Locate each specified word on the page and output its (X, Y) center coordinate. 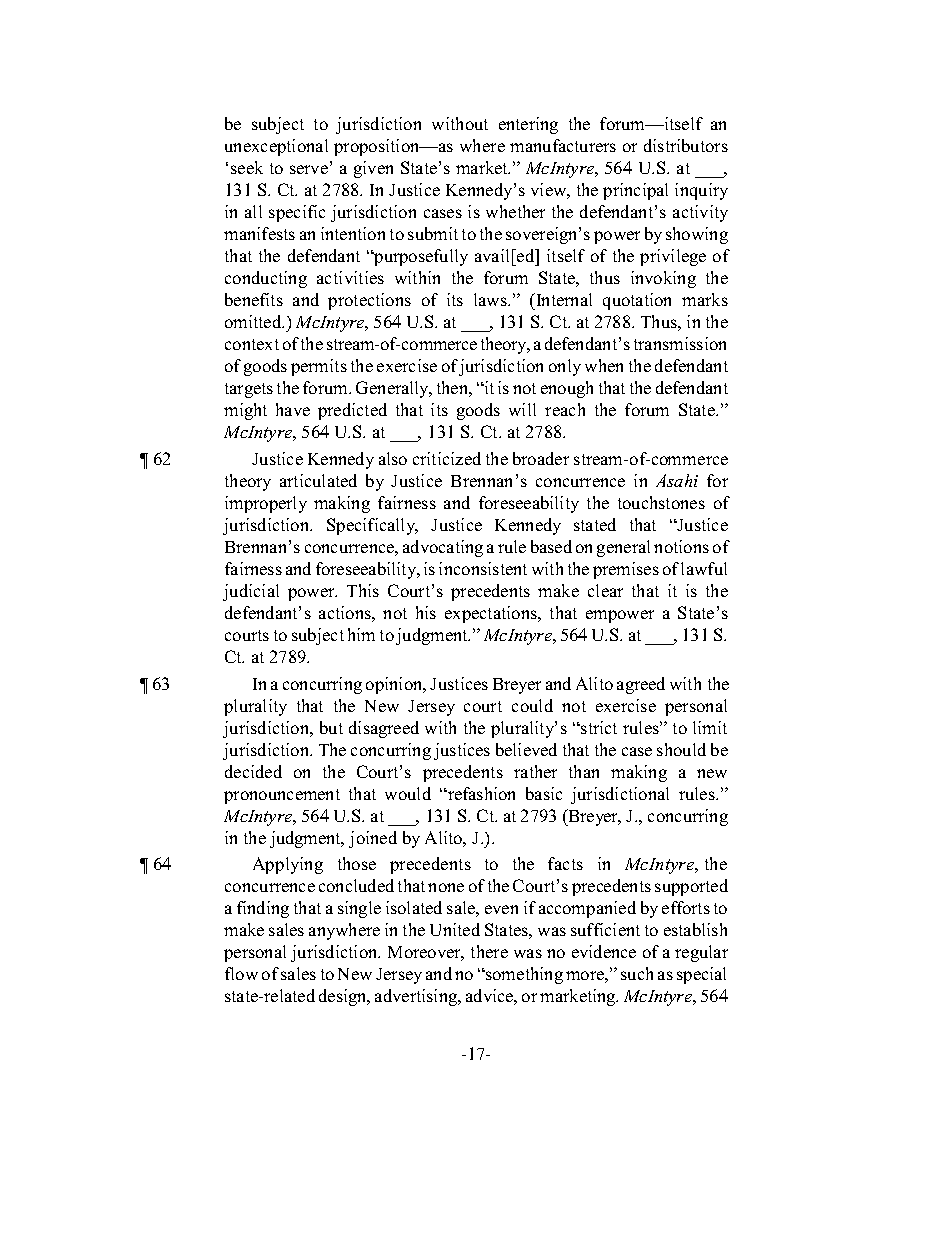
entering (528, 125)
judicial (251, 592)
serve (309, 169)
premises (626, 570)
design (344, 997)
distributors (686, 145)
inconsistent (483, 568)
